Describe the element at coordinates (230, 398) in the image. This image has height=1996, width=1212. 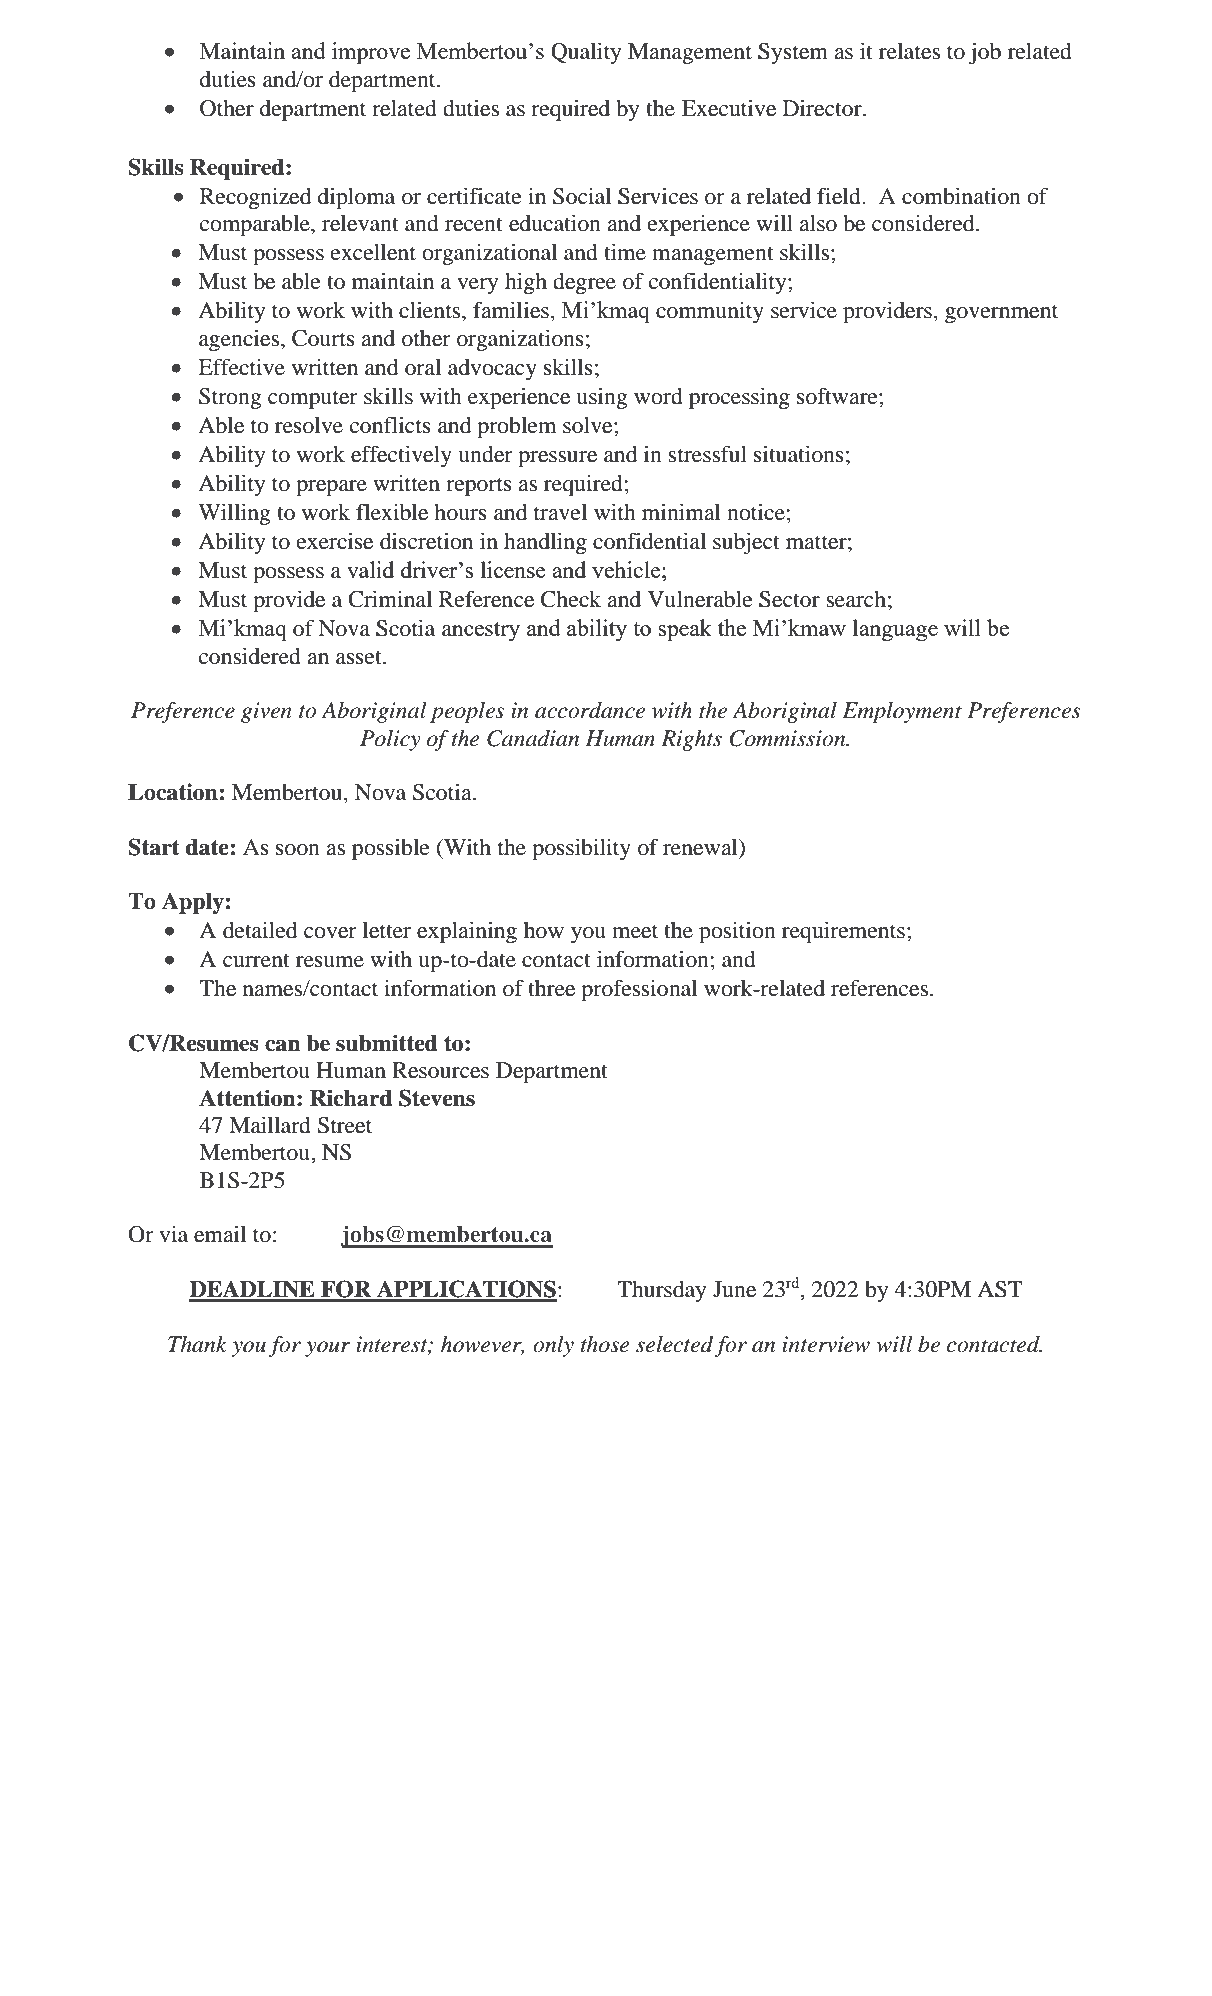
I see `Strong` at that location.
